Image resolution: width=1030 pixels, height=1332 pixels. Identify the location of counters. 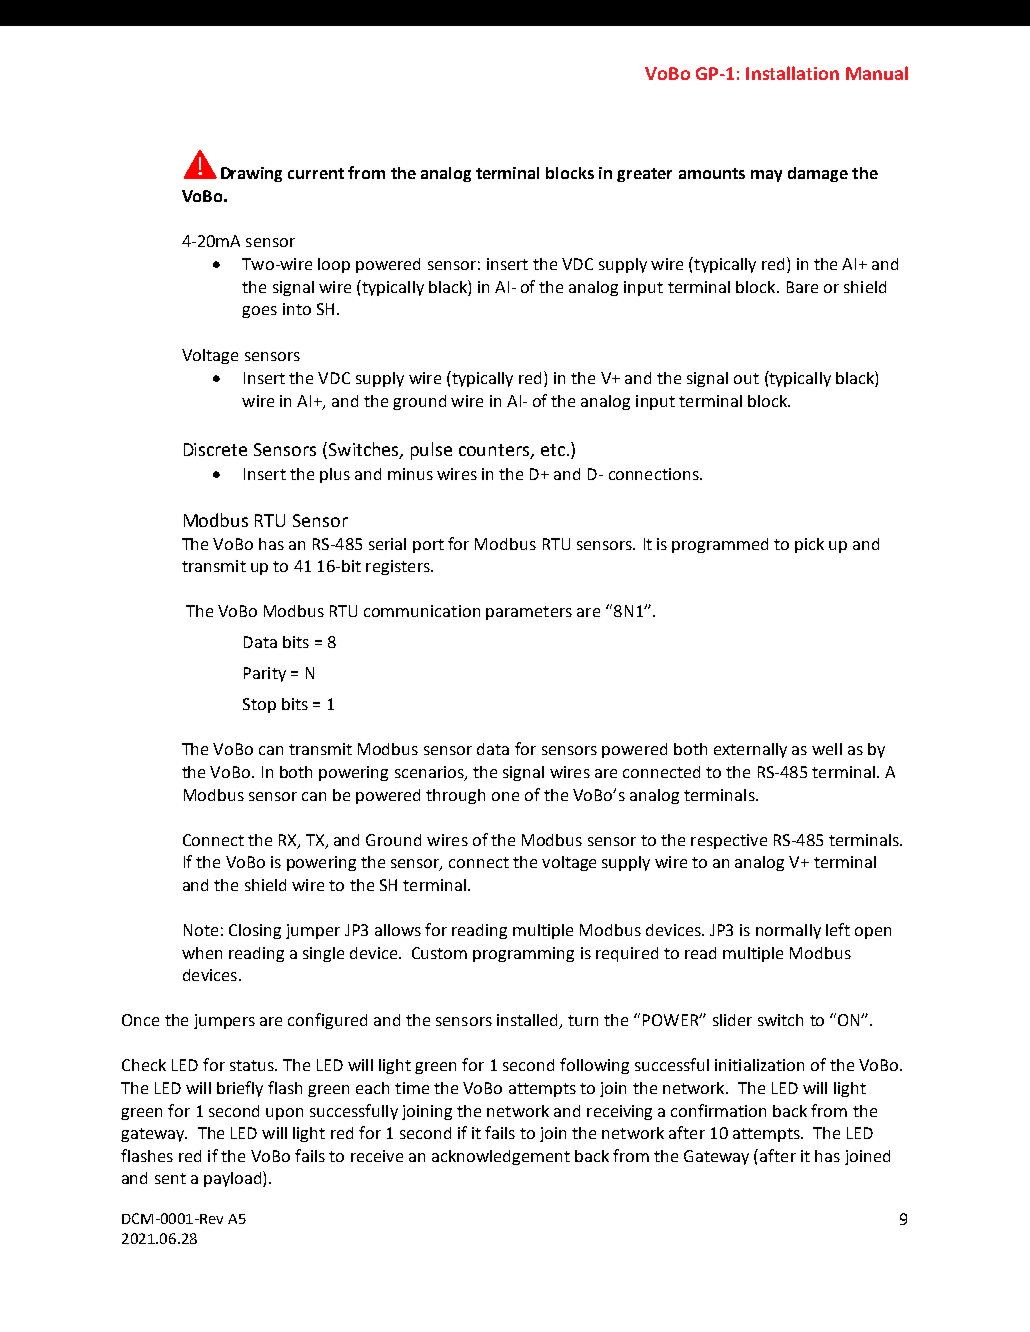
(495, 451).
